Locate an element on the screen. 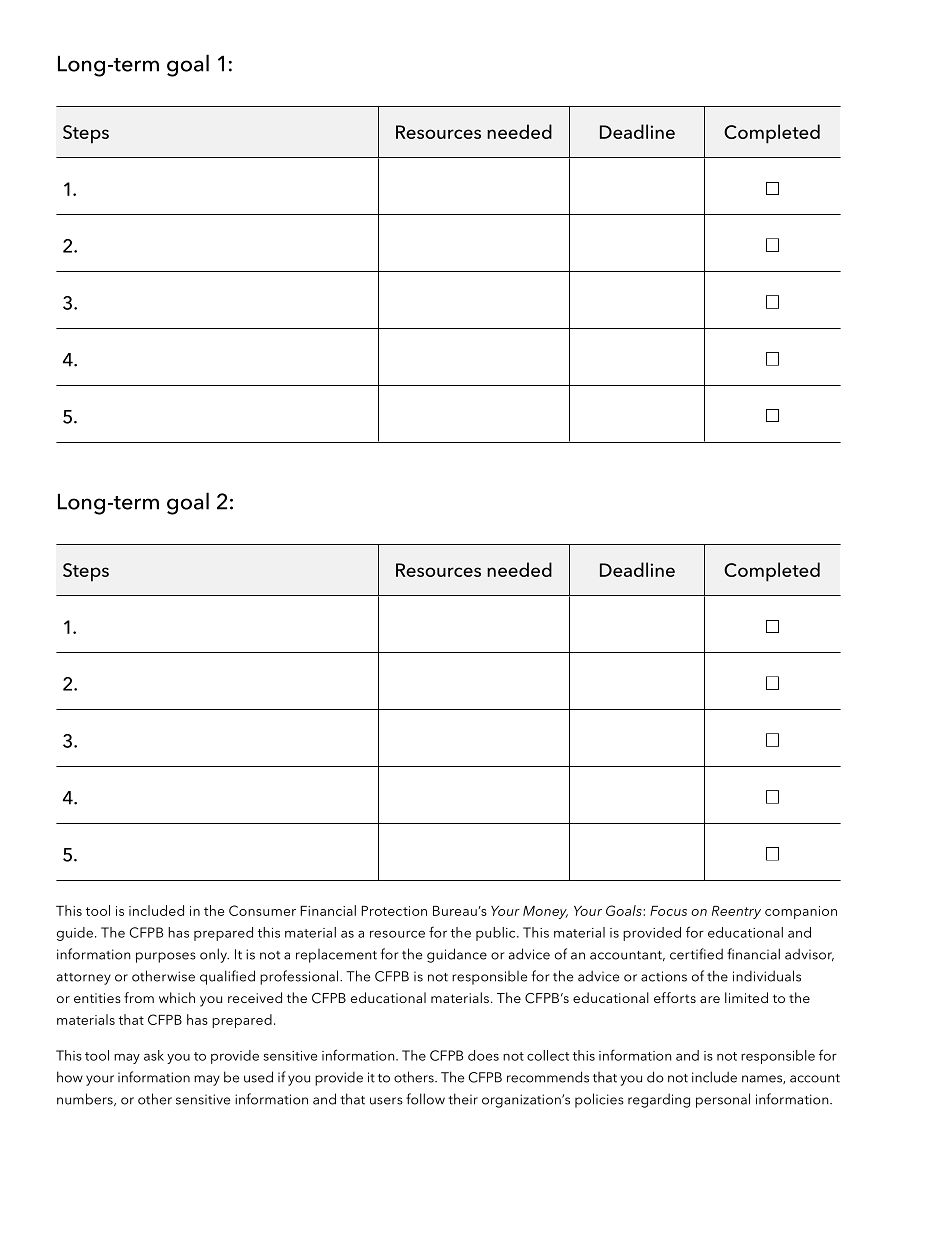  Protection is located at coordinates (394, 911).
